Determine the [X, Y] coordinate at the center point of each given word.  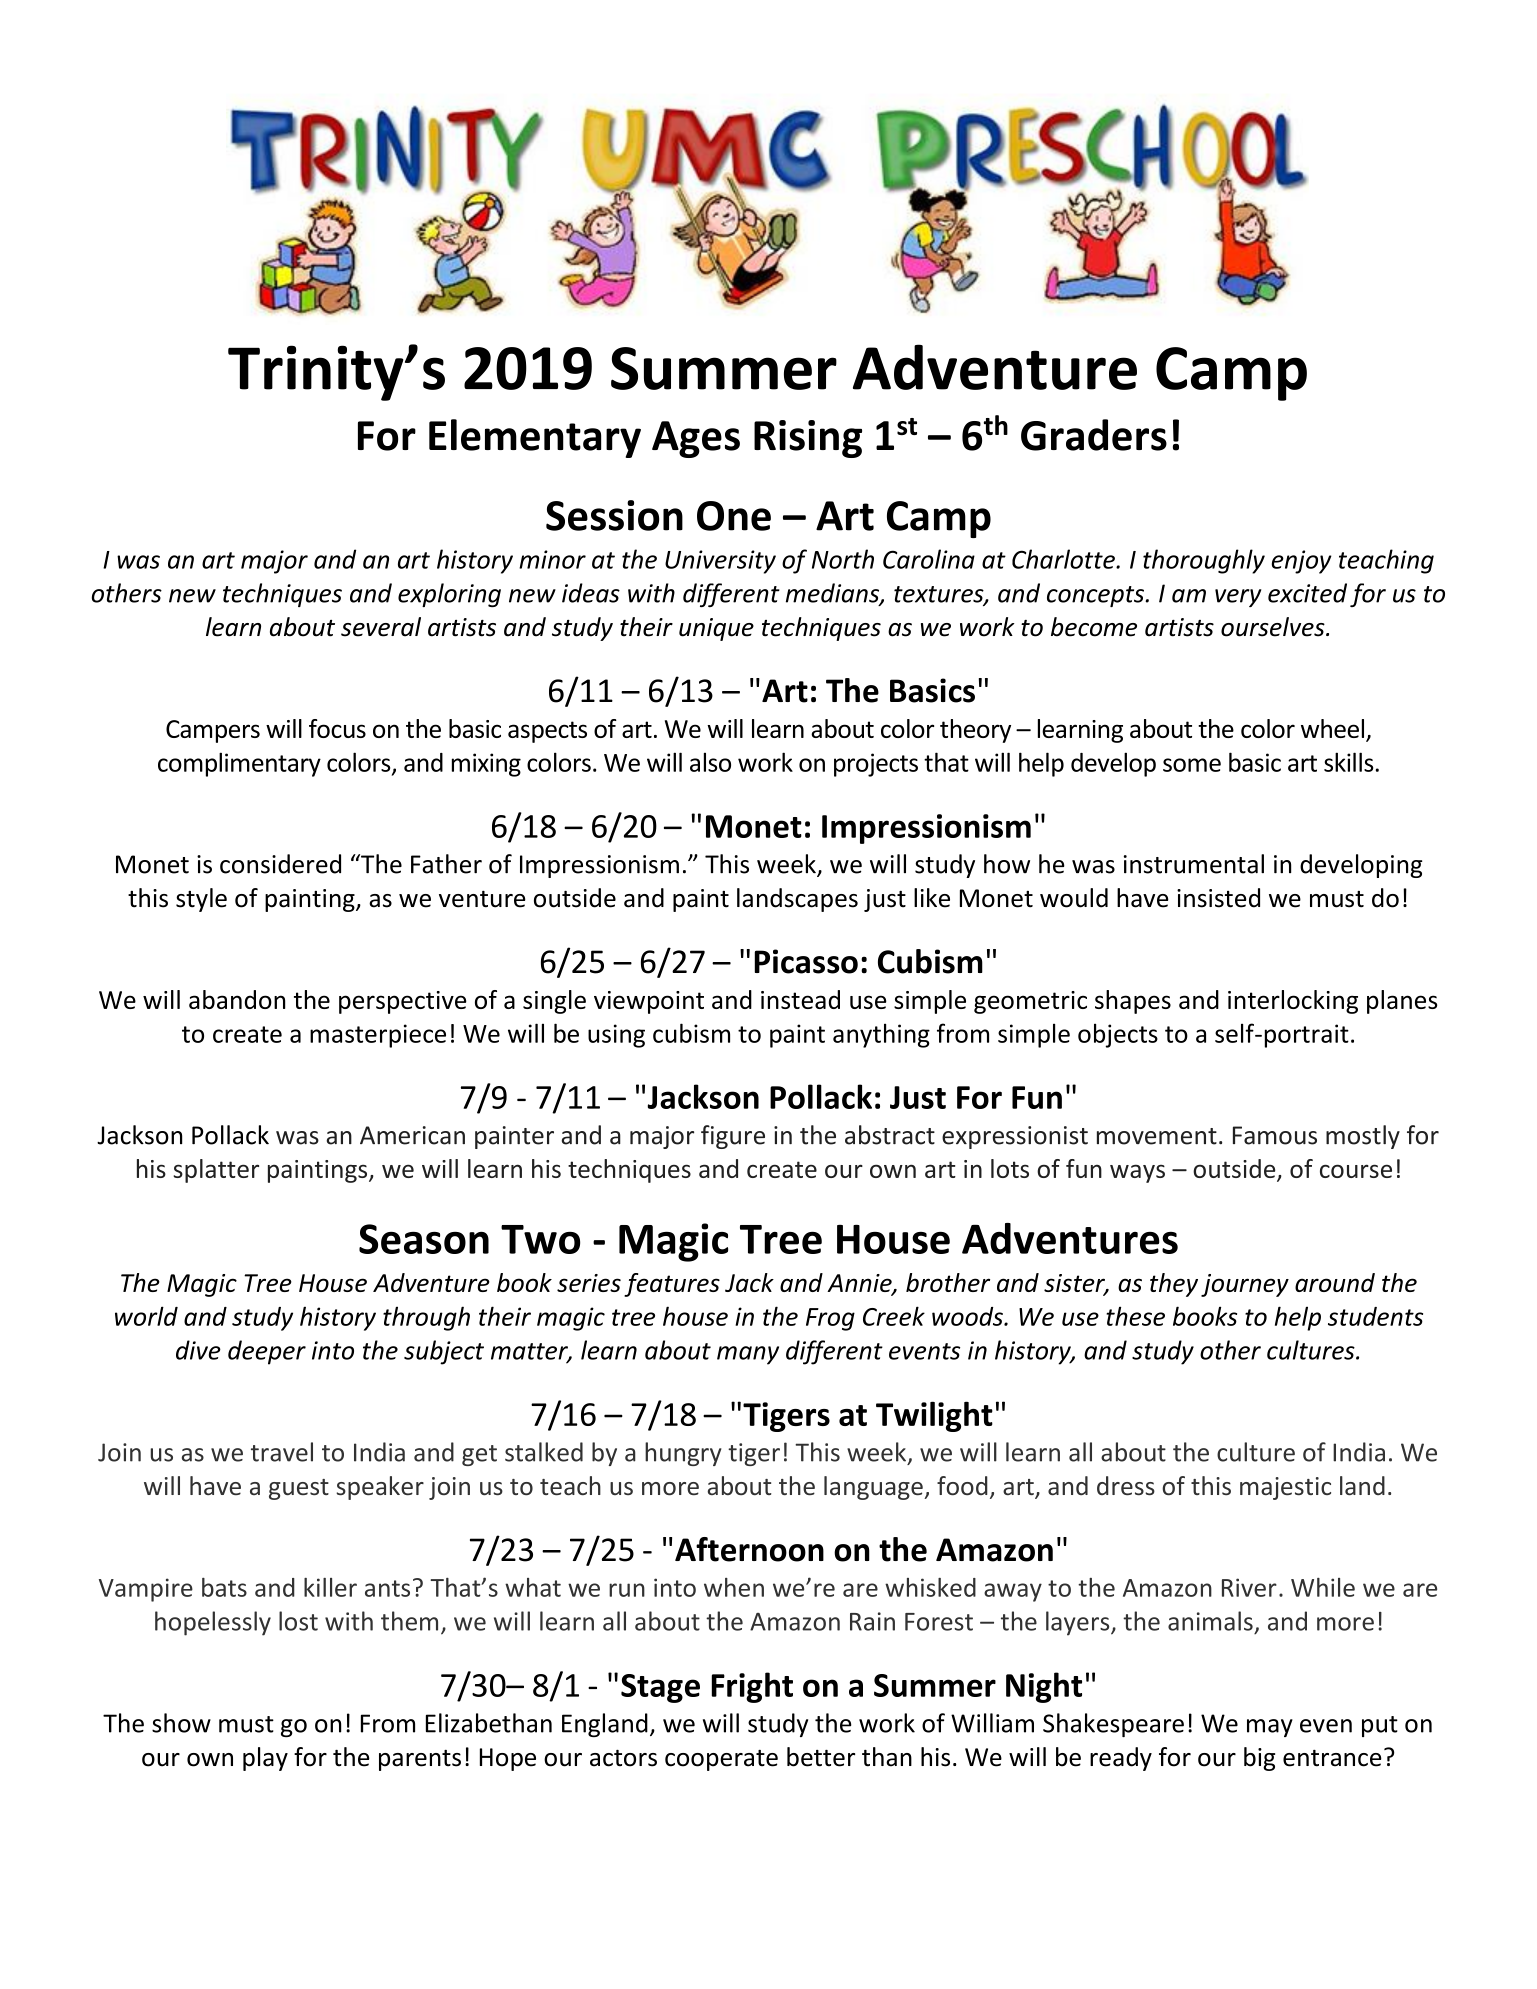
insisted [1218, 898]
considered [280, 864]
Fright [752, 1687]
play [265, 1759]
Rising [808, 439]
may [1270, 1728]
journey [1245, 1285]
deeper [267, 1352]
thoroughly [1204, 561]
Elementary [535, 438]
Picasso [806, 961]
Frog [830, 1319]
